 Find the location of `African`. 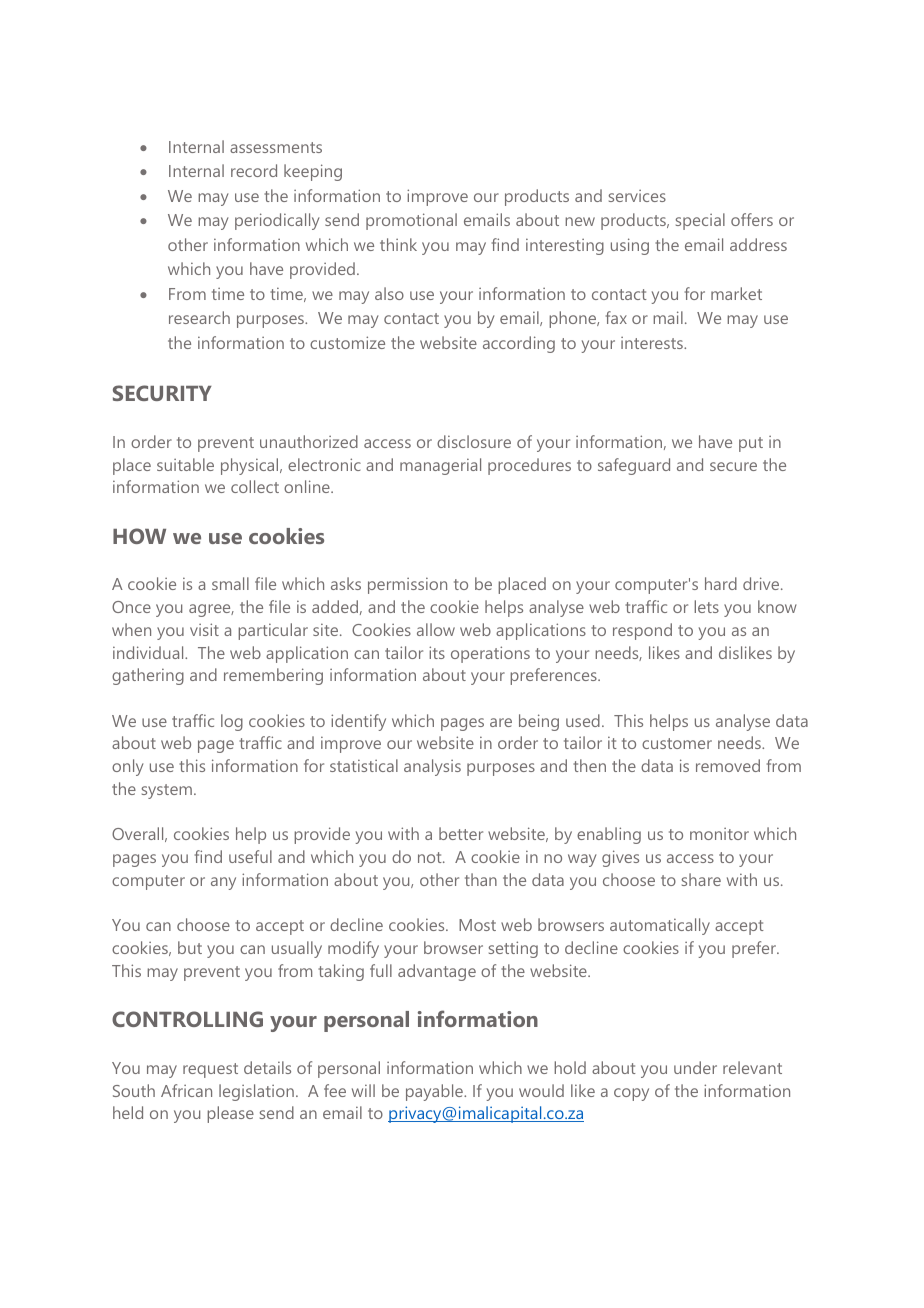

African is located at coordinates (186, 1090).
